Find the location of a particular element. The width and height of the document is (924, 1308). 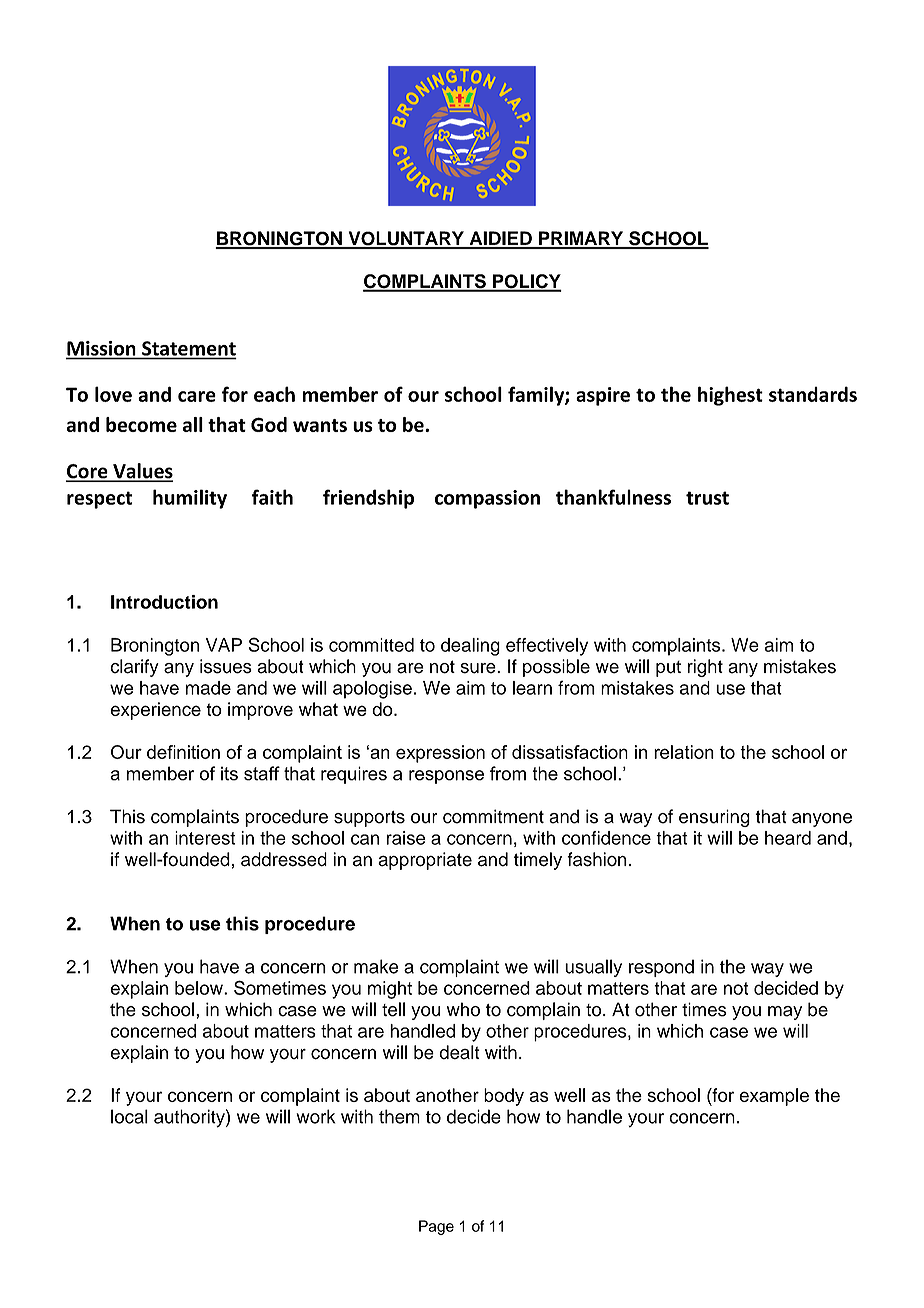

VOLUNTARY is located at coordinates (406, 239).
